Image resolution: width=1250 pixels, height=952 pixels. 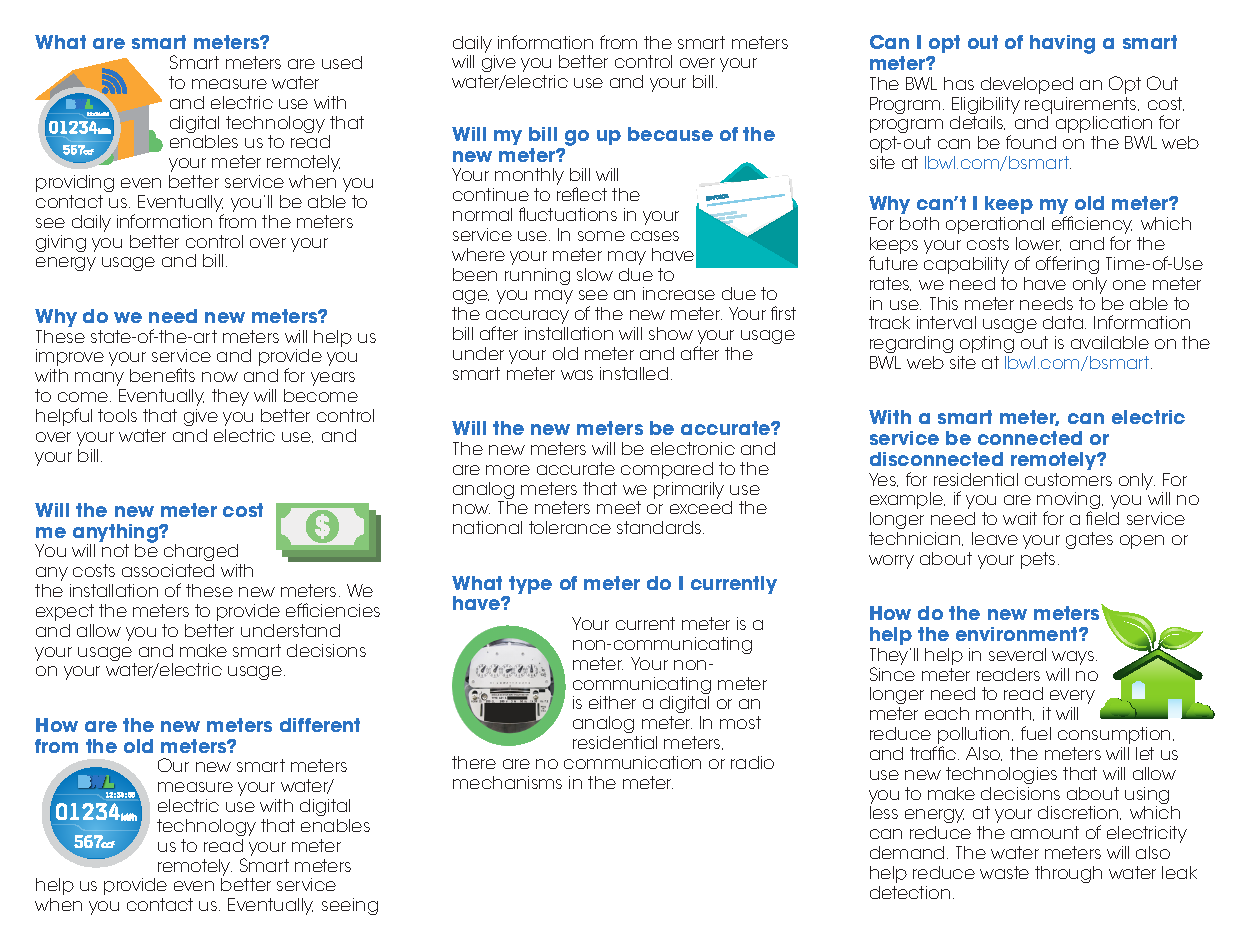 What do you see at coordinates (342, 62) in the image?
I see `used` at bounding box center [342, 62].
